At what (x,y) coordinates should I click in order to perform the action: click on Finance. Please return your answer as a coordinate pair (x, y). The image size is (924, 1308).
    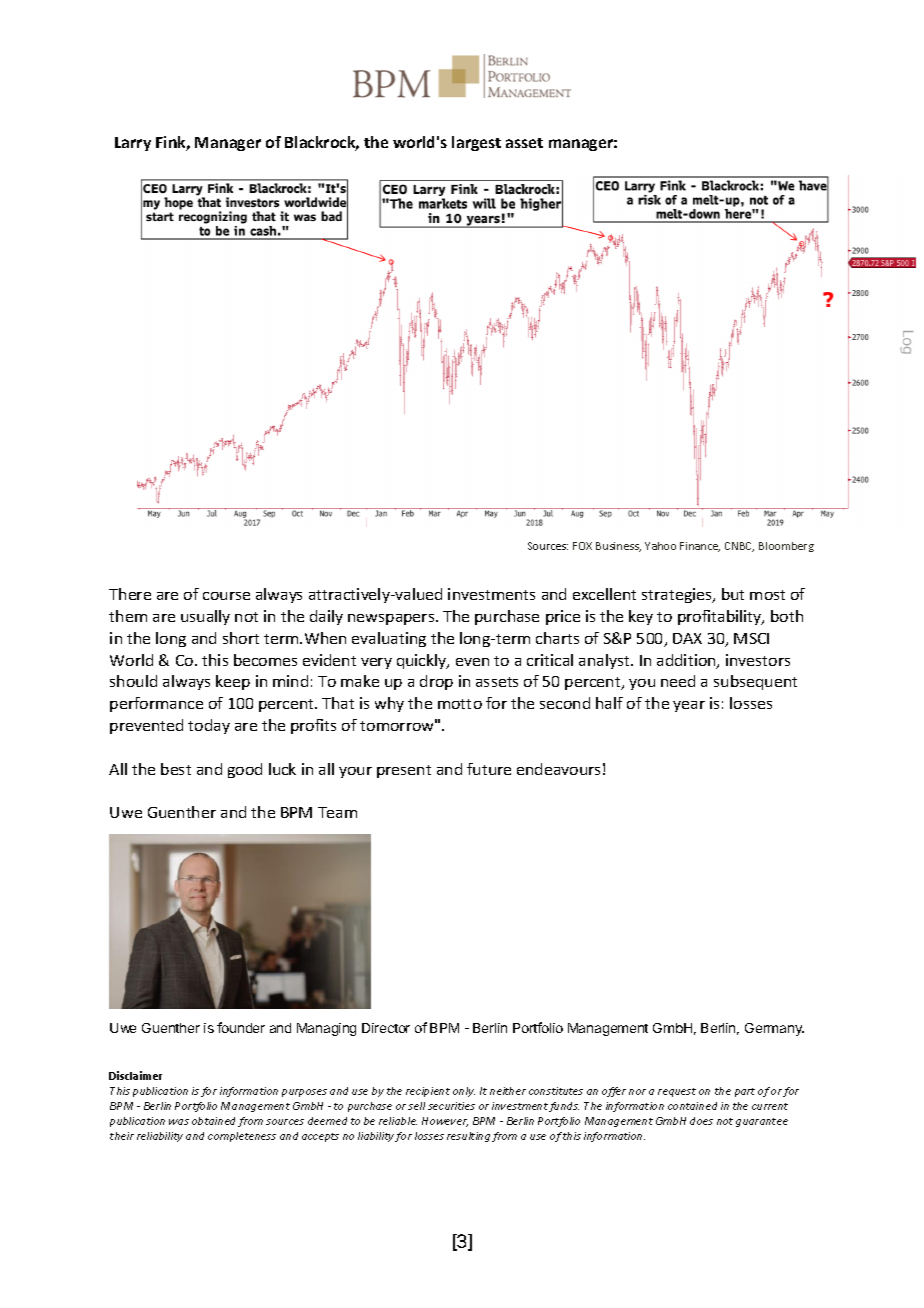
    Looking at the image, I should click on (700, 547).
